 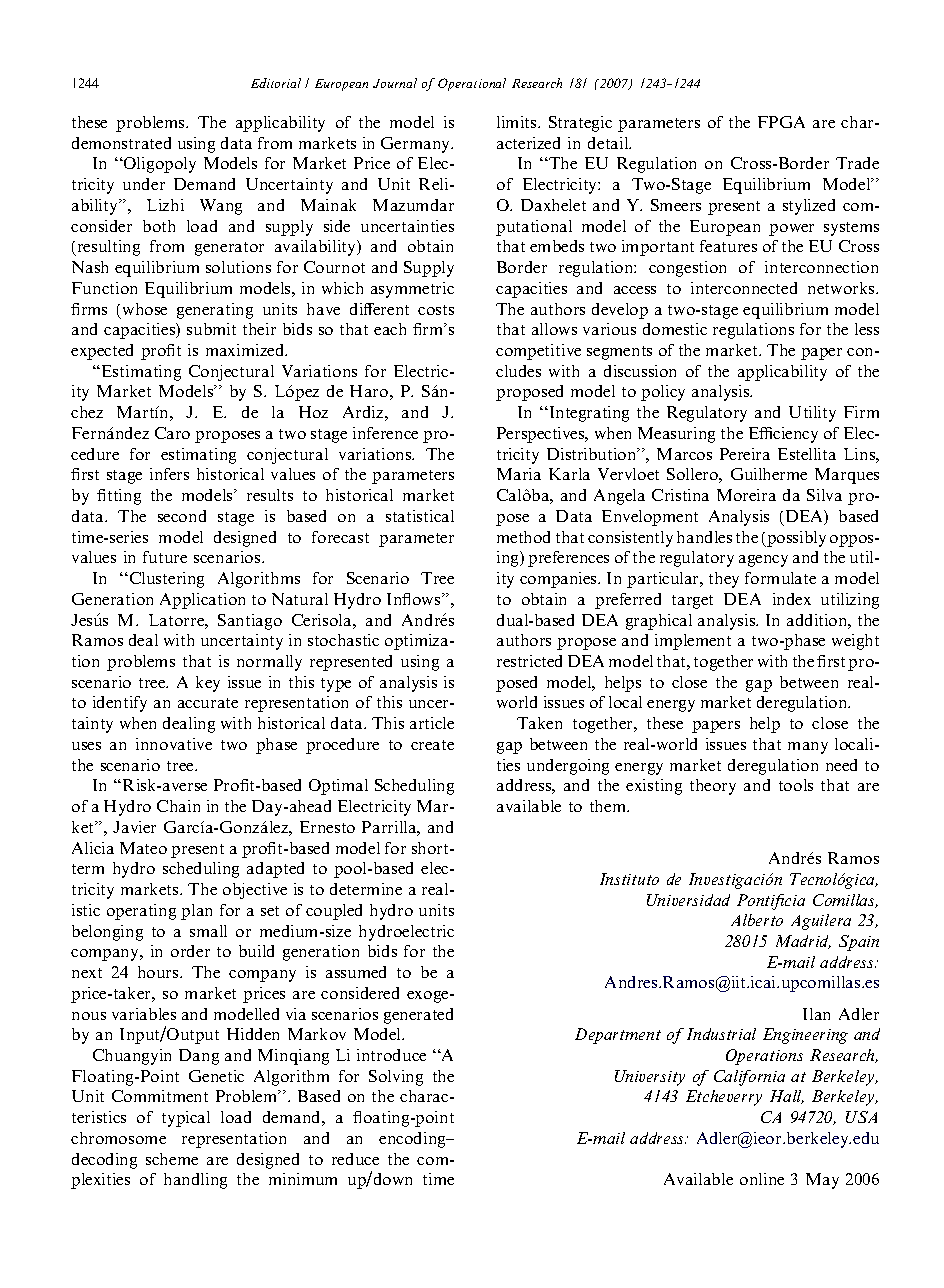 What do you see at coordinates (519, 474) in the document?
I see `Maria` at bounding box center [519, 474].
